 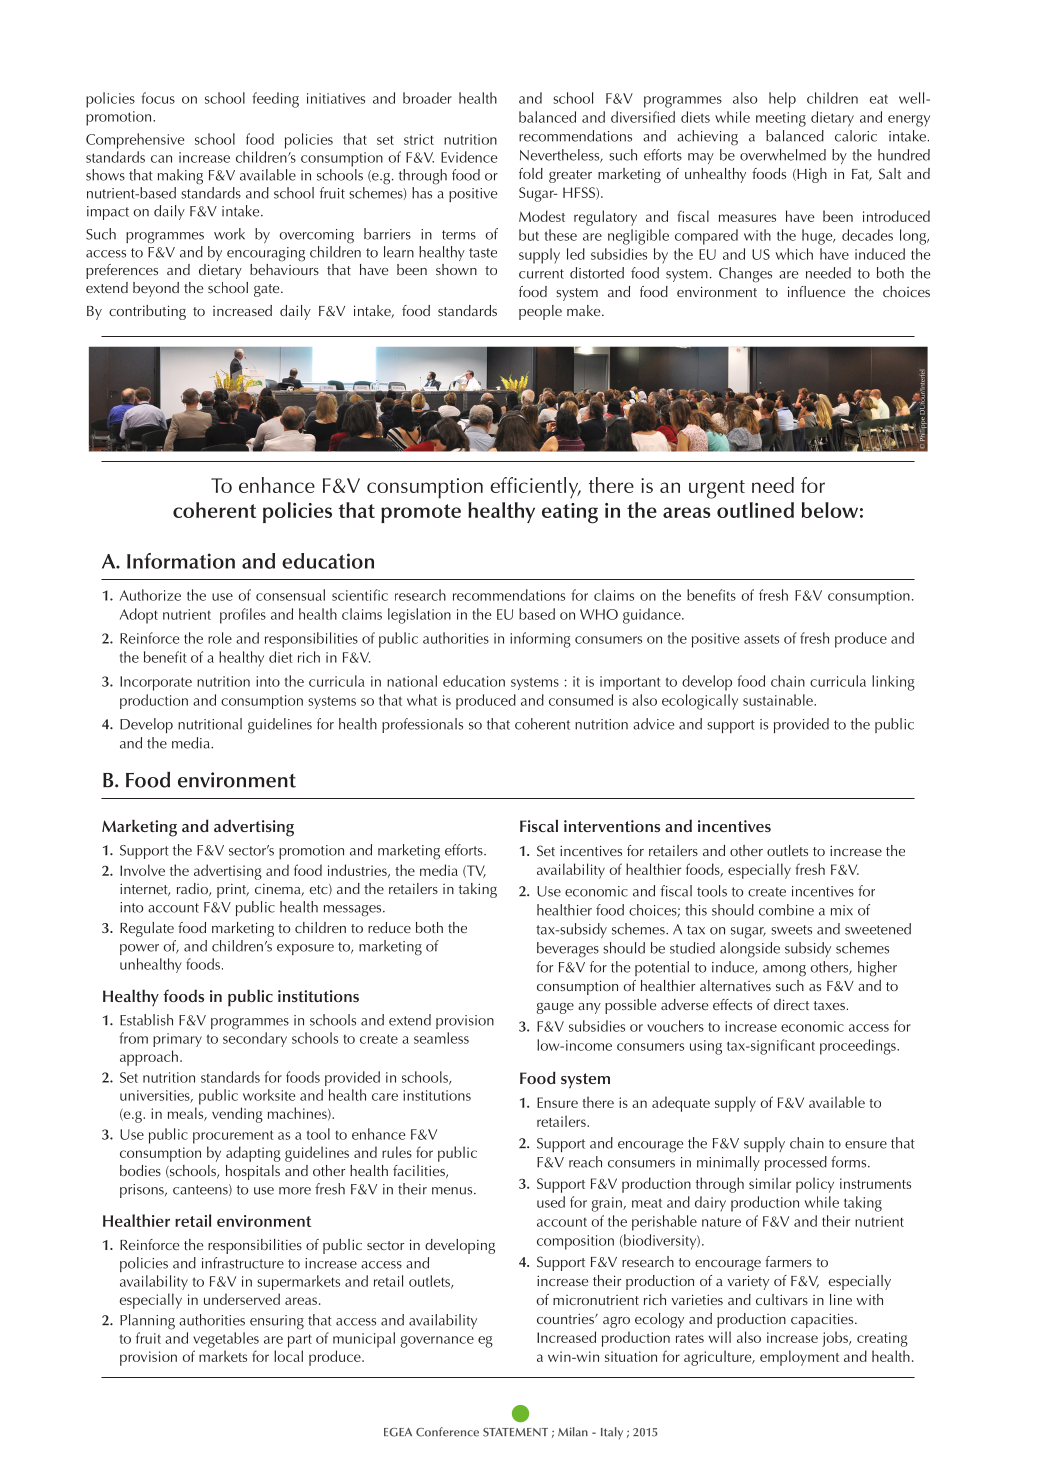 I want to click on Information, so click(x=181, y=561).
